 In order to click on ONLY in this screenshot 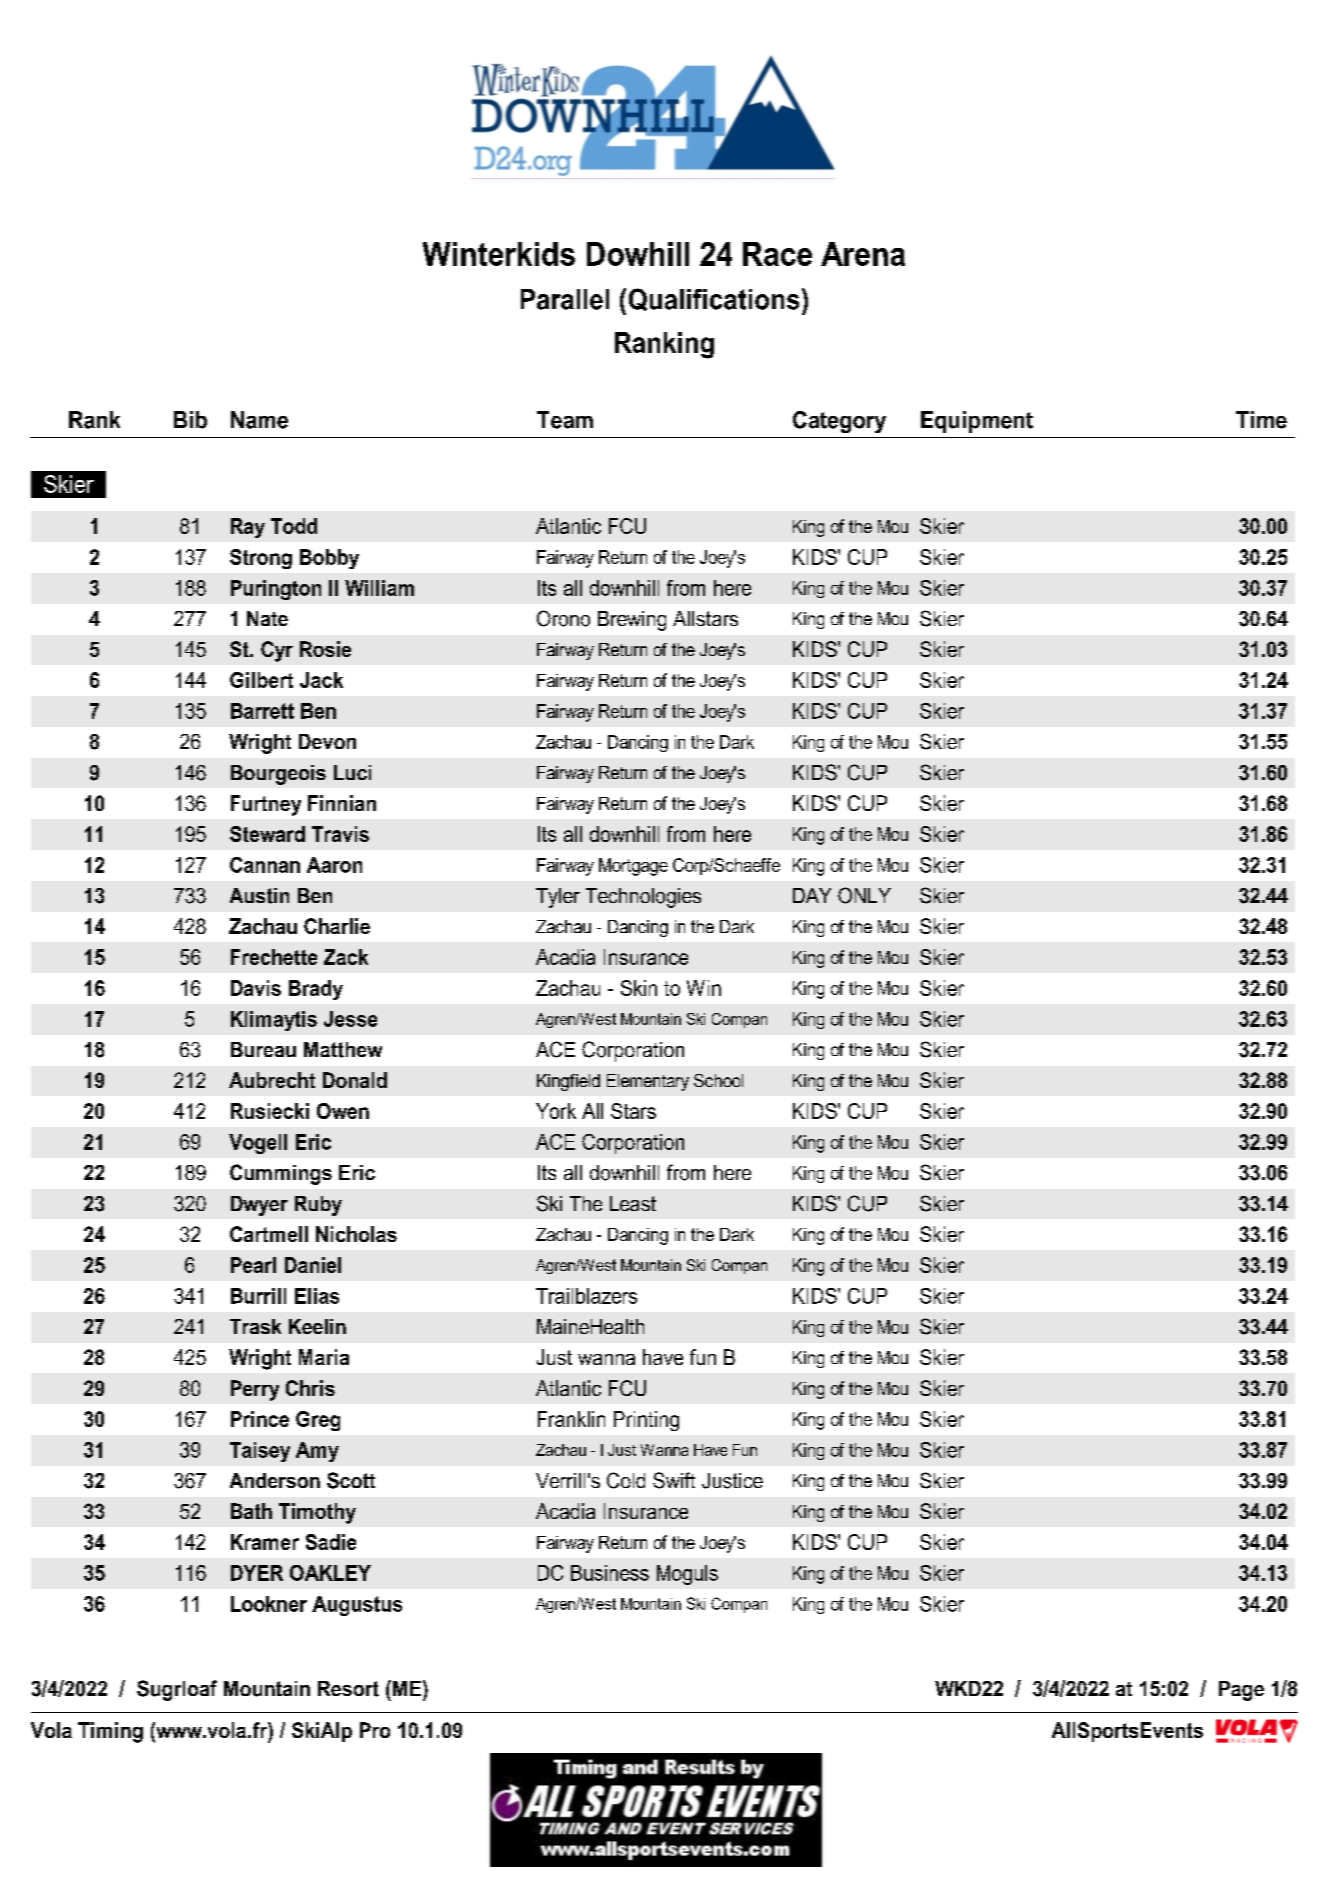, I will do `click(864, 895)`.
